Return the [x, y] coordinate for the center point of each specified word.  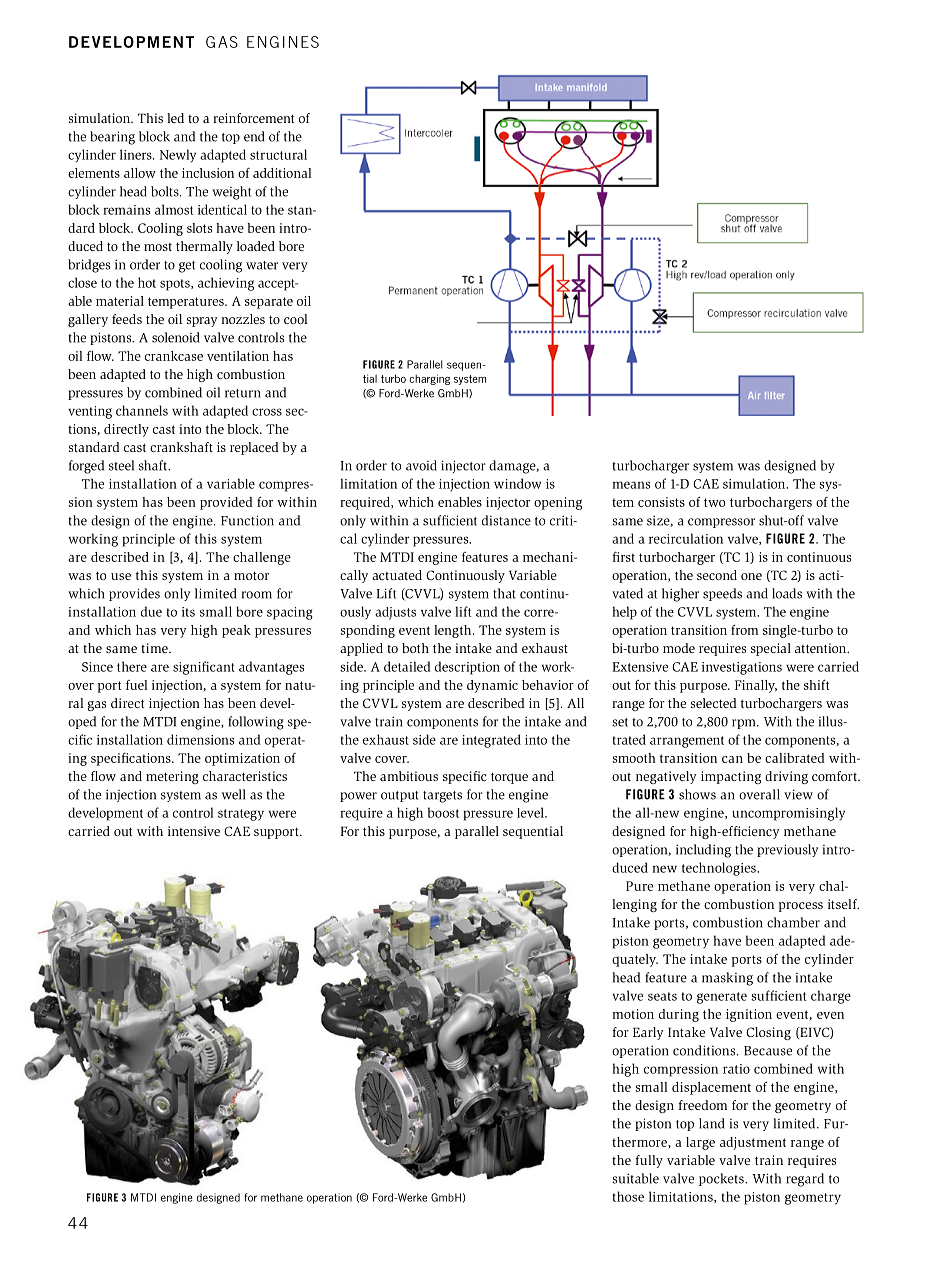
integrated [491, 741]
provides [134, 594]
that [504, 593]
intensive [194, 831]
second [717, 575]
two [714, 502]
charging [429, 379]
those [628, 1196]
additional [282, 173]
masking [727, 979]
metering [172, 777]
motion [633, 1014]
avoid [421, 465]
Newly [178, 156]
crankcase [174, 356]
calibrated [795, 758]
